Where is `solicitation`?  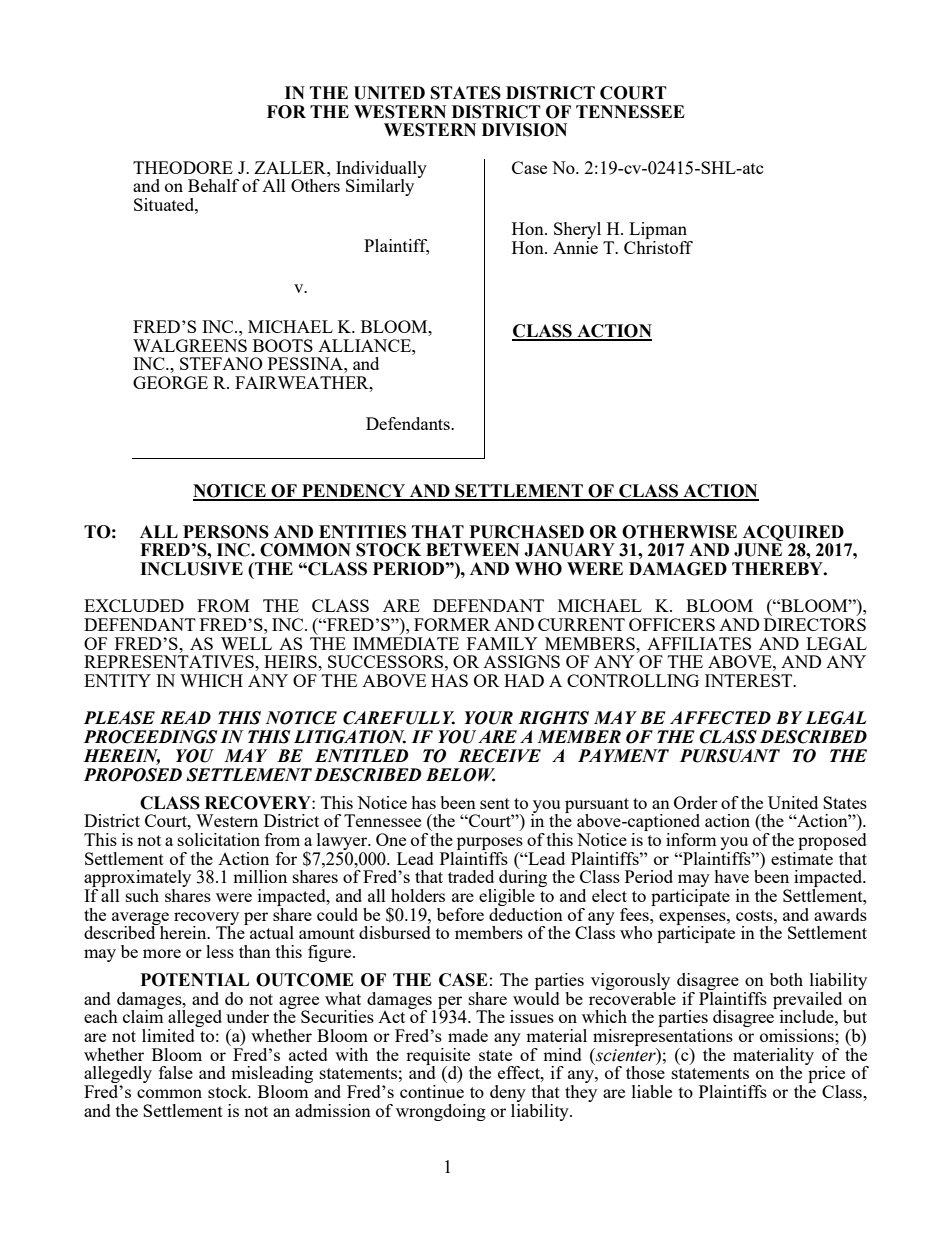 solicitation is located at coordinates (219, 839).
